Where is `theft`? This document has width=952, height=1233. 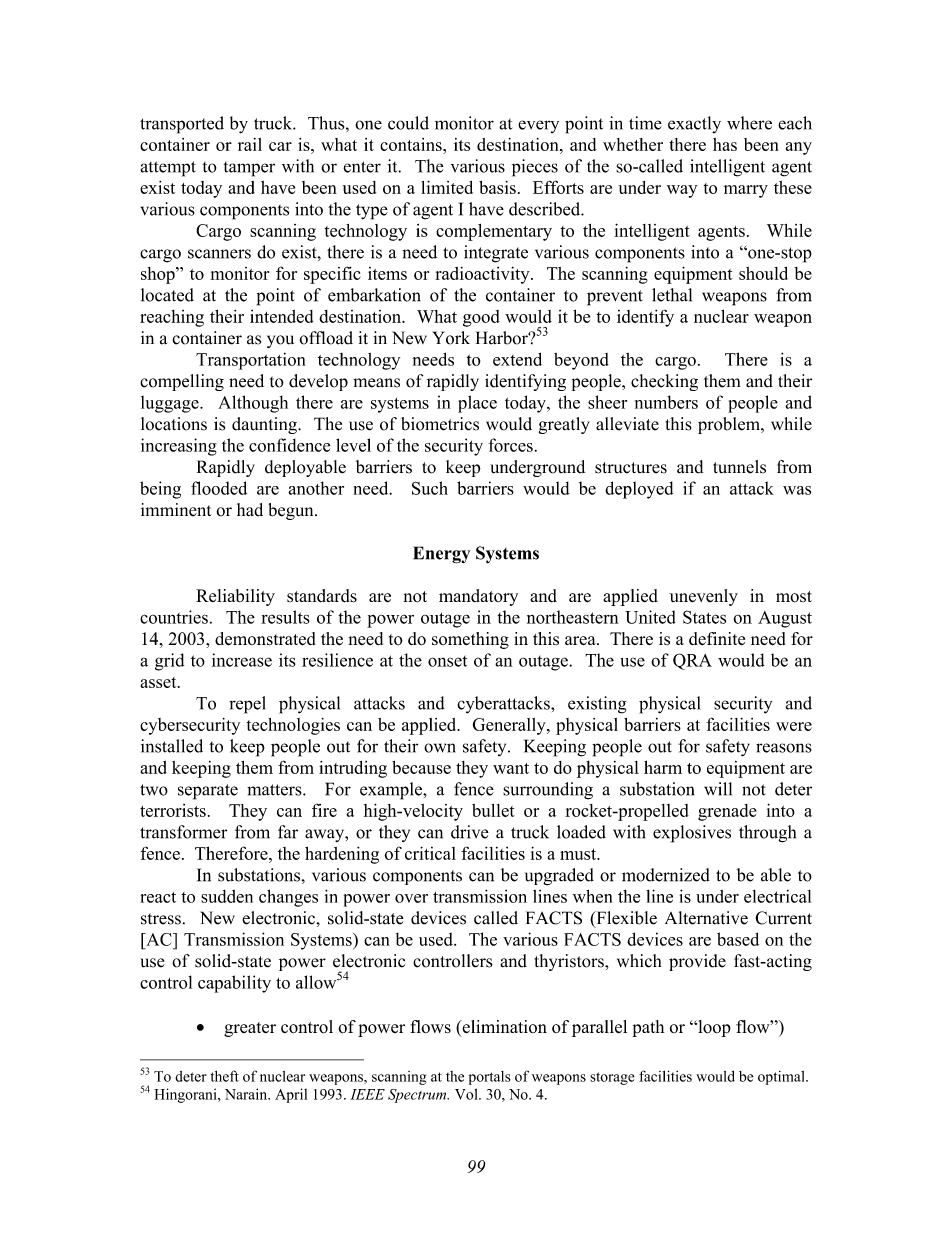 theft is located at coordinates (225, 1076).
